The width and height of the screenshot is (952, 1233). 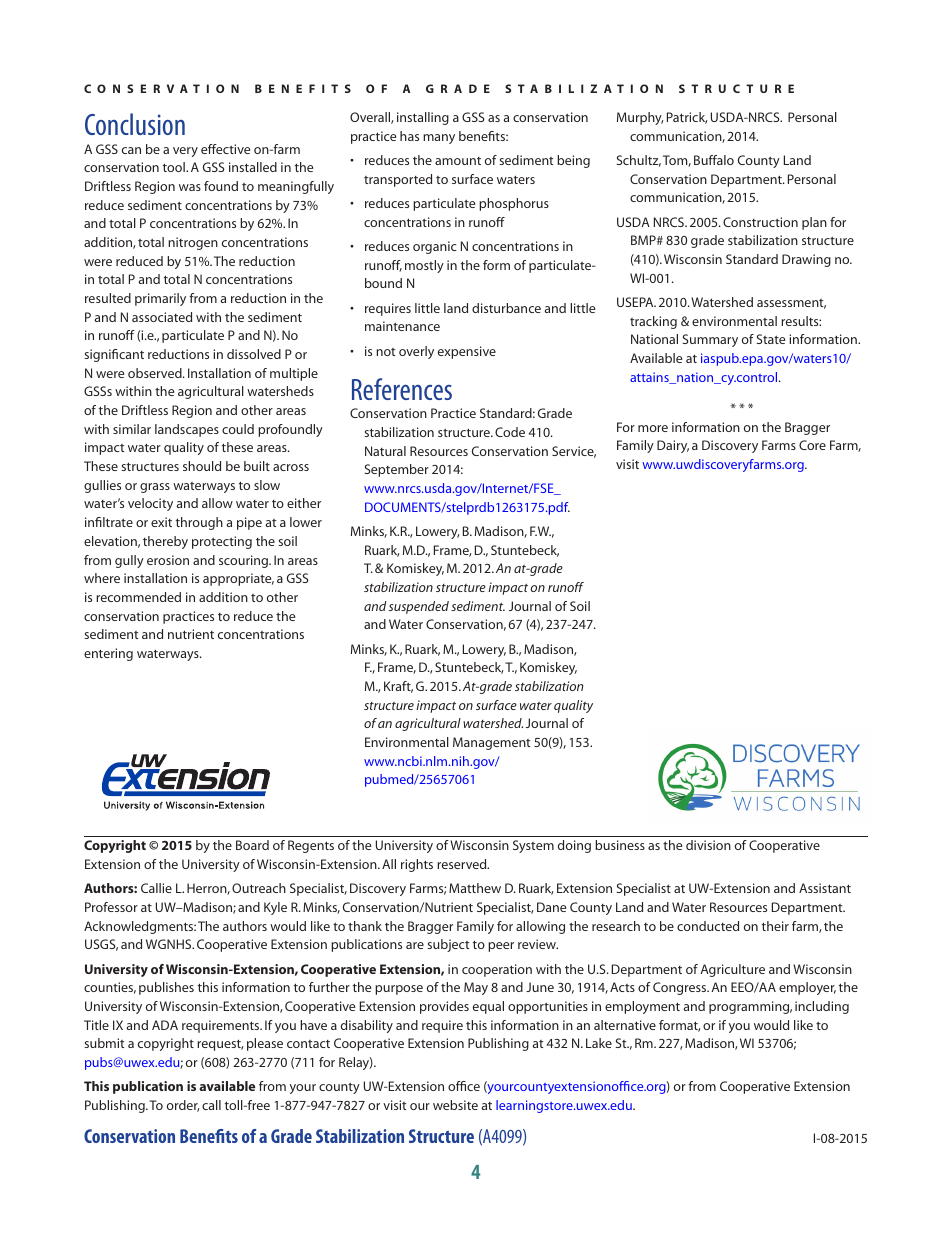 I want to click on Dairy, so click(x=673, y=446).
